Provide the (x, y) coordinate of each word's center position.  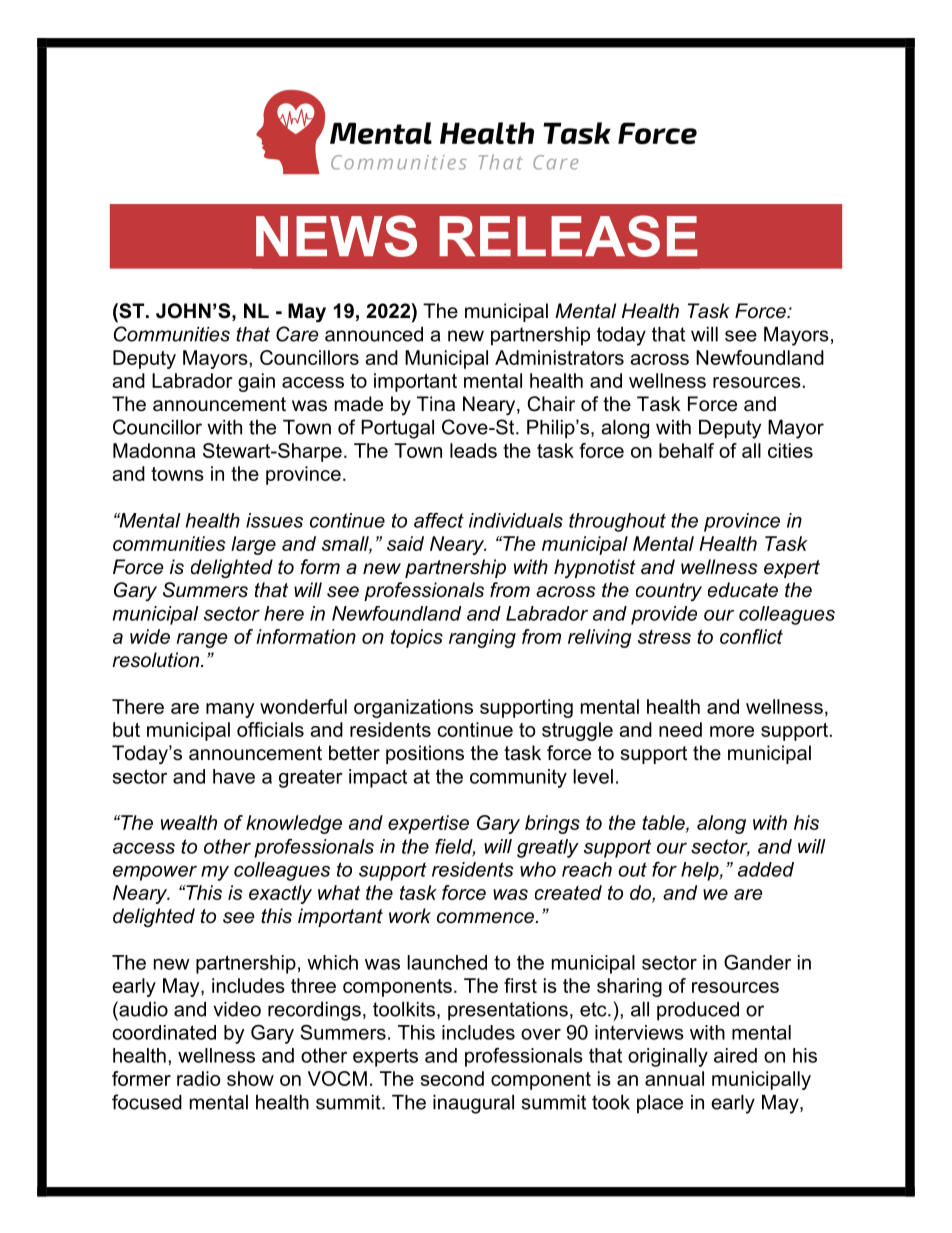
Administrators (559, 357)
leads (473, 450)
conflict (751, 636)
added (766, 869)
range (202, 640)
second (452, 1078)
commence (487, 918)
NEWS (336, 236)
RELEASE (568, 236)
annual (674, 1078)
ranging (482, 638)
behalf (686, 450)
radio (199, 1078)
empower (155, 873)
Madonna (154, 450)
